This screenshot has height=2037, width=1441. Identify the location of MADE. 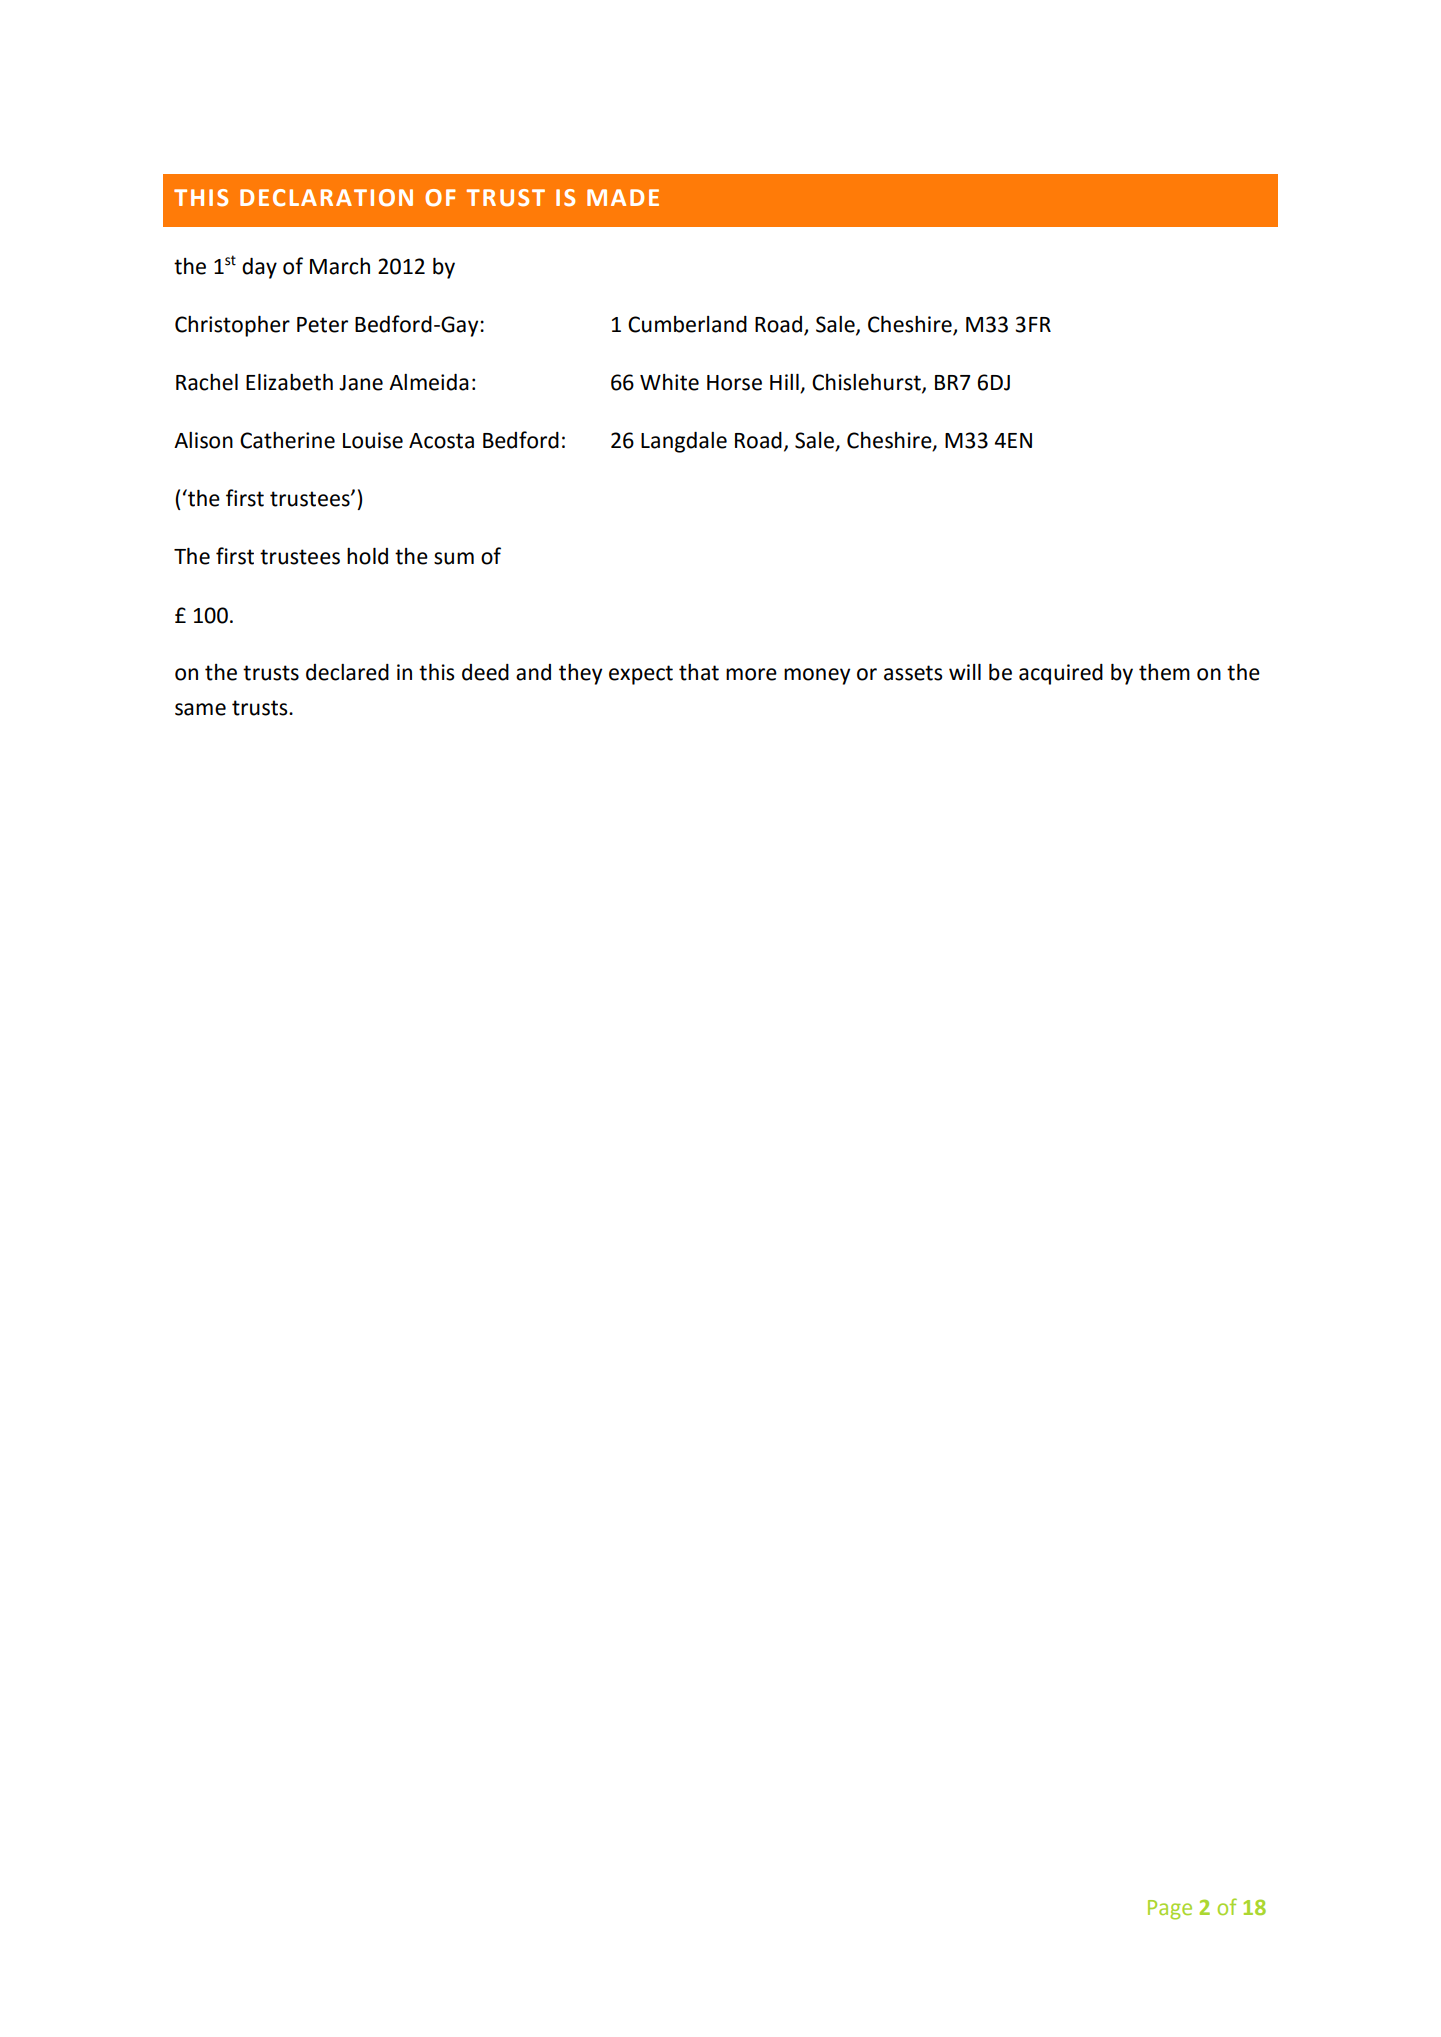
(623, 197).
